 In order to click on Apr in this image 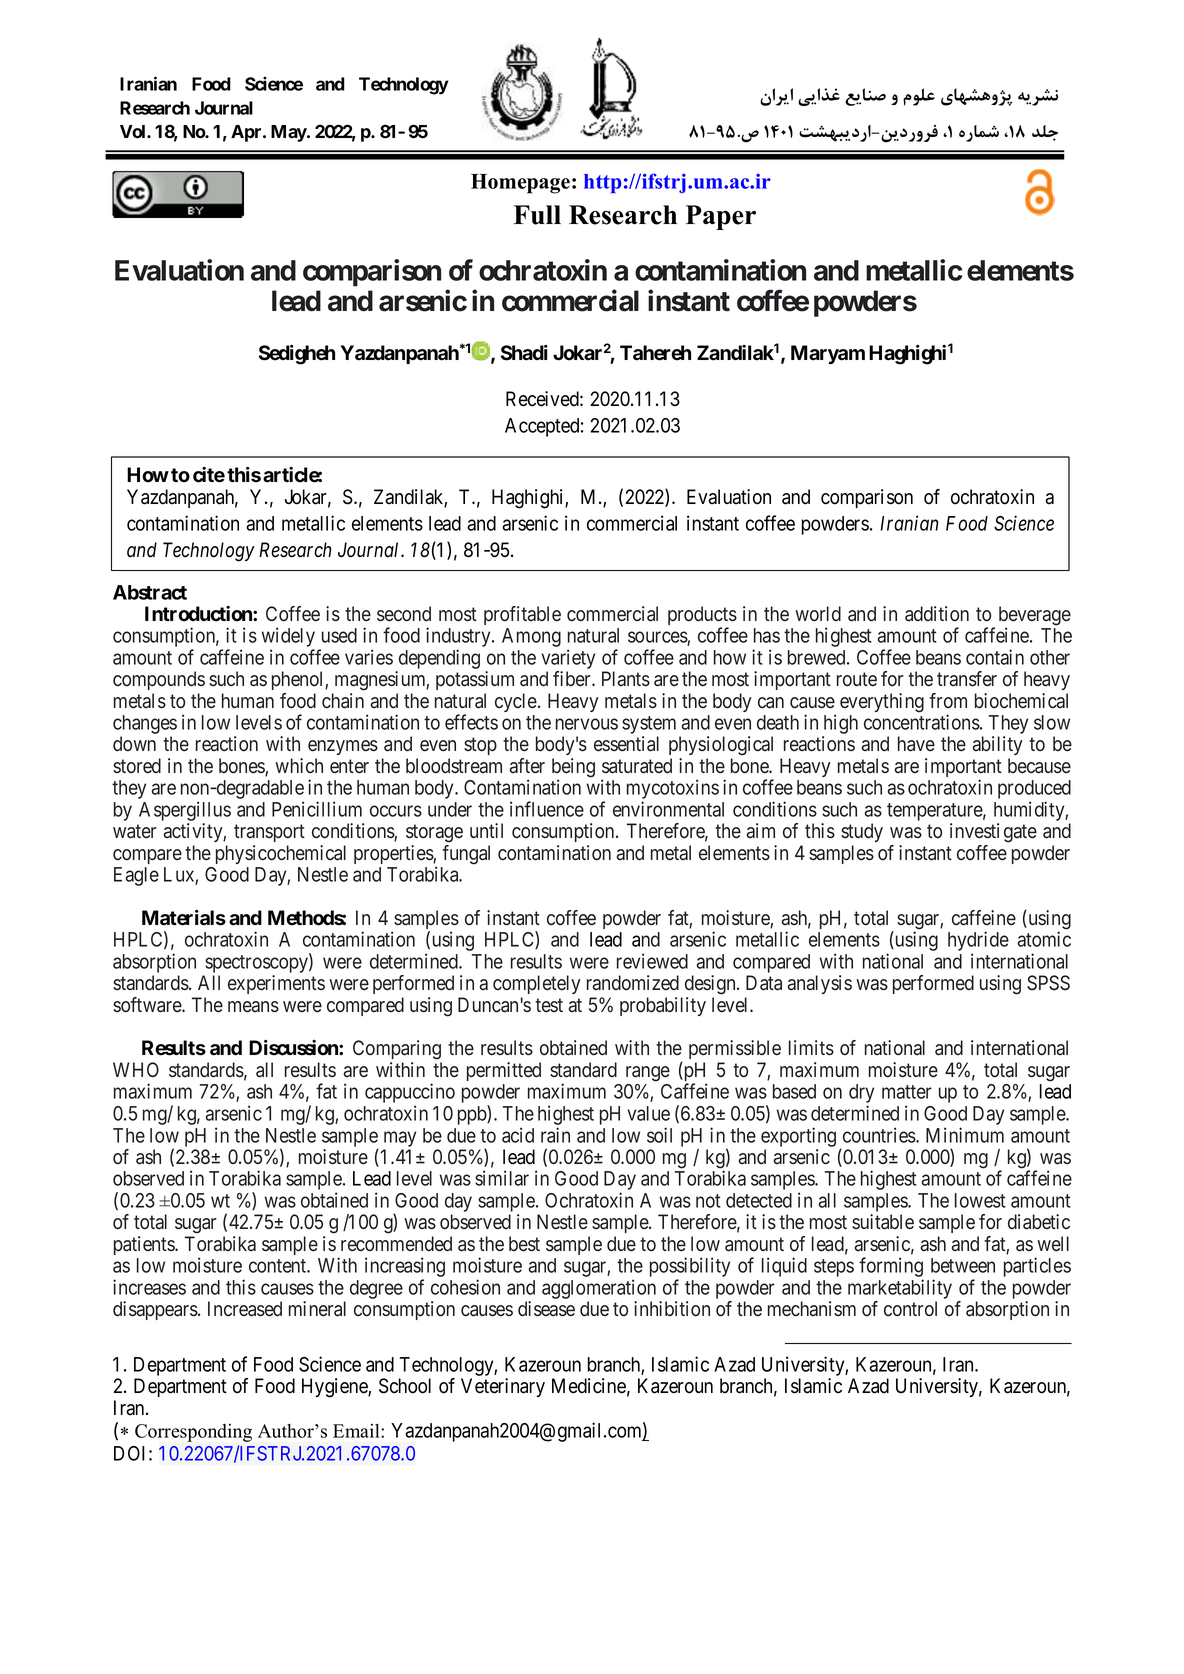, I will do `click(247, 133)`.
